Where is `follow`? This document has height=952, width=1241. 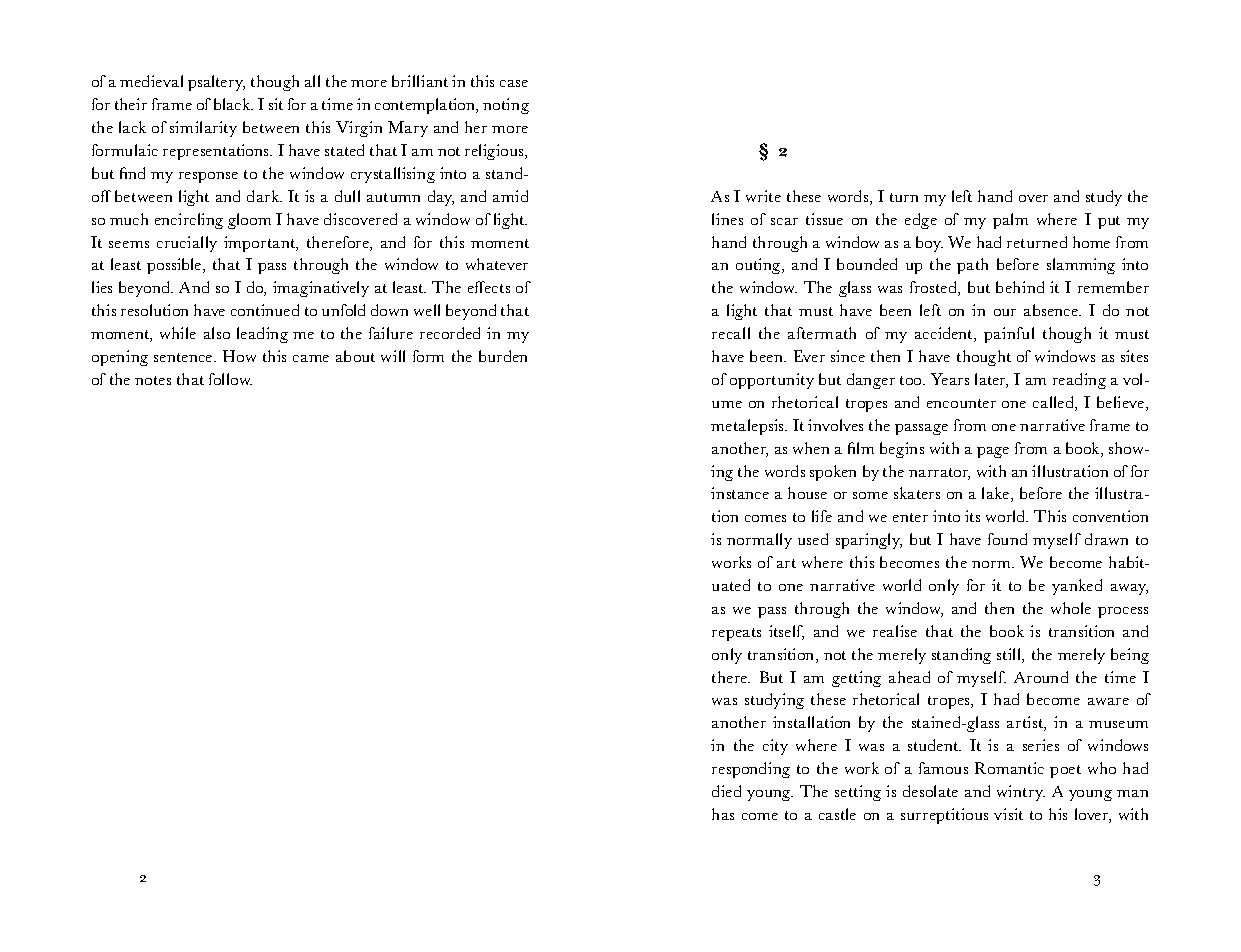 follow is located at coordinates (230, 379).
